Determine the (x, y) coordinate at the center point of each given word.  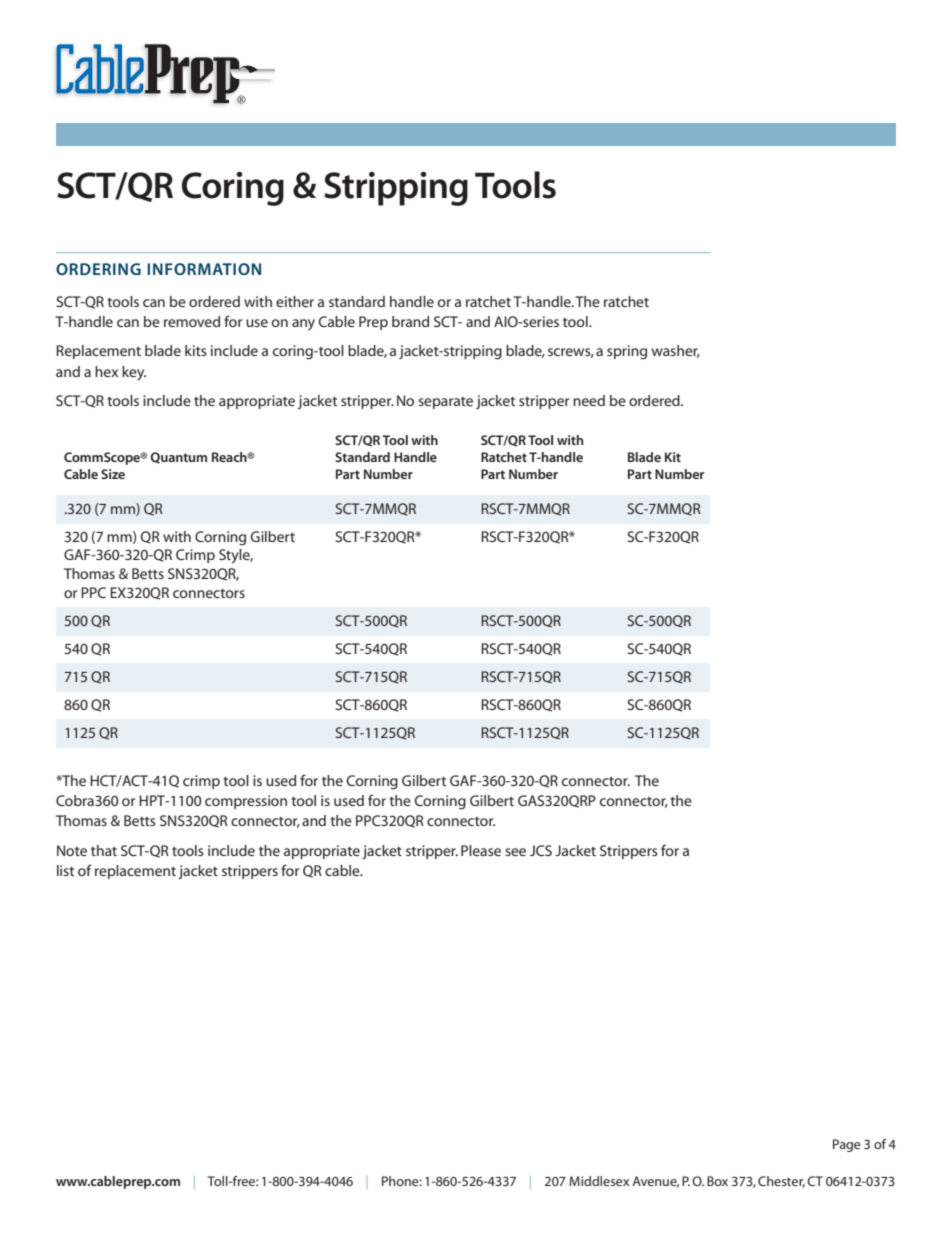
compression (246, 802)
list (65, 870)
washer (676, 351)
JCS (541, 850)
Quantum (178, 458)
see (515, 852)
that (104, 850)
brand (410, 321)
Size (113, 474)
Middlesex (599, 1181)
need (589, 400)
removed (192, 321)
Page (847, 1145)
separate (445, 403)
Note (72, 850)
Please (481, 850)
